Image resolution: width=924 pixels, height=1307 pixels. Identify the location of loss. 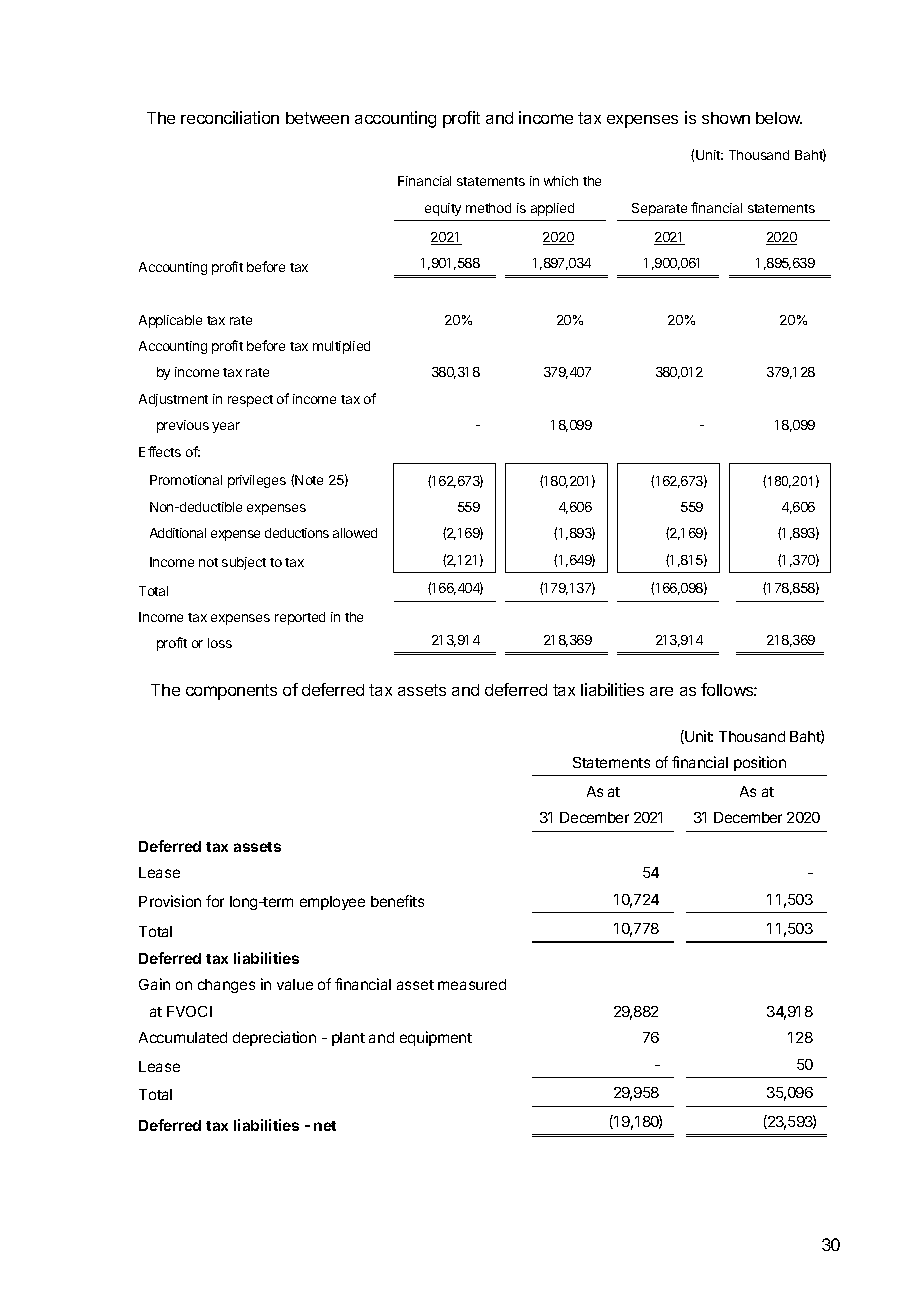
(220, 643).
